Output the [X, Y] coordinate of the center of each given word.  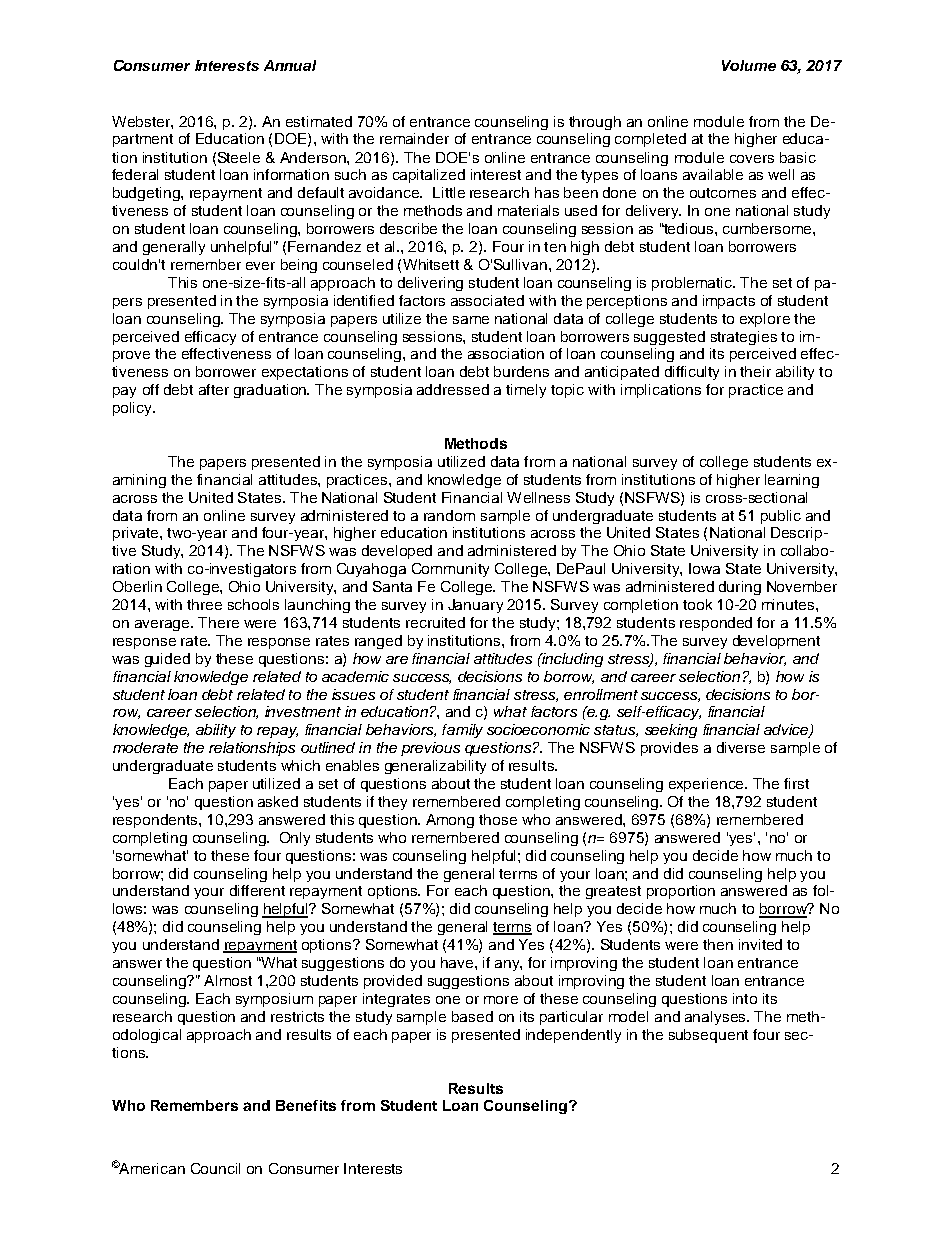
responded [716, 624]
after [214, 389]
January [475, 606]
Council [215, 1168]
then [718, 944]
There [218, 622]
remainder [414, 138]
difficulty [692, 373]
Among [450, 821]
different [257, 890]
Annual [290, 65]
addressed [453, 389]
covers [752, 159]
